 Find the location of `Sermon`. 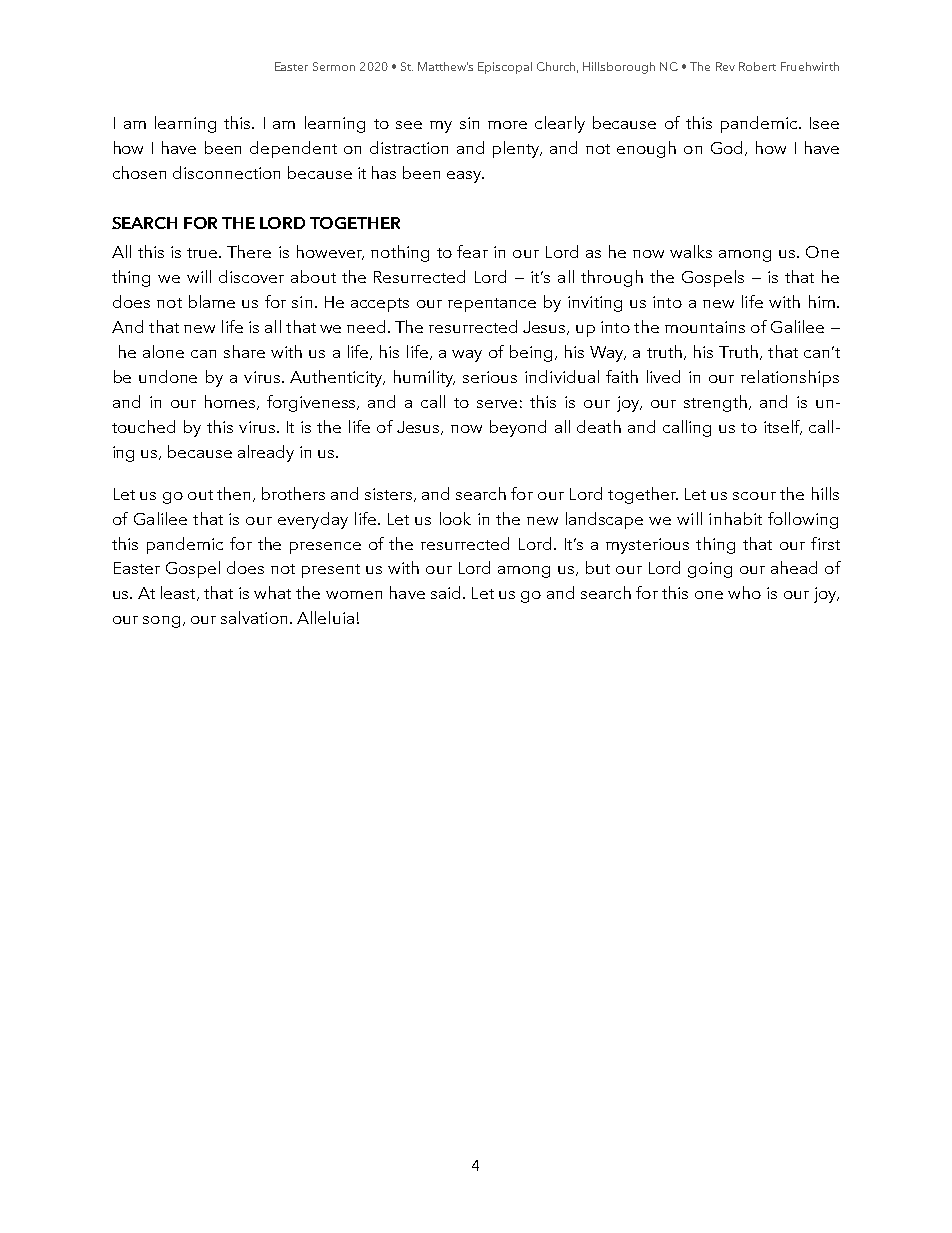

Sermon is located at coordinates (334, 66).
